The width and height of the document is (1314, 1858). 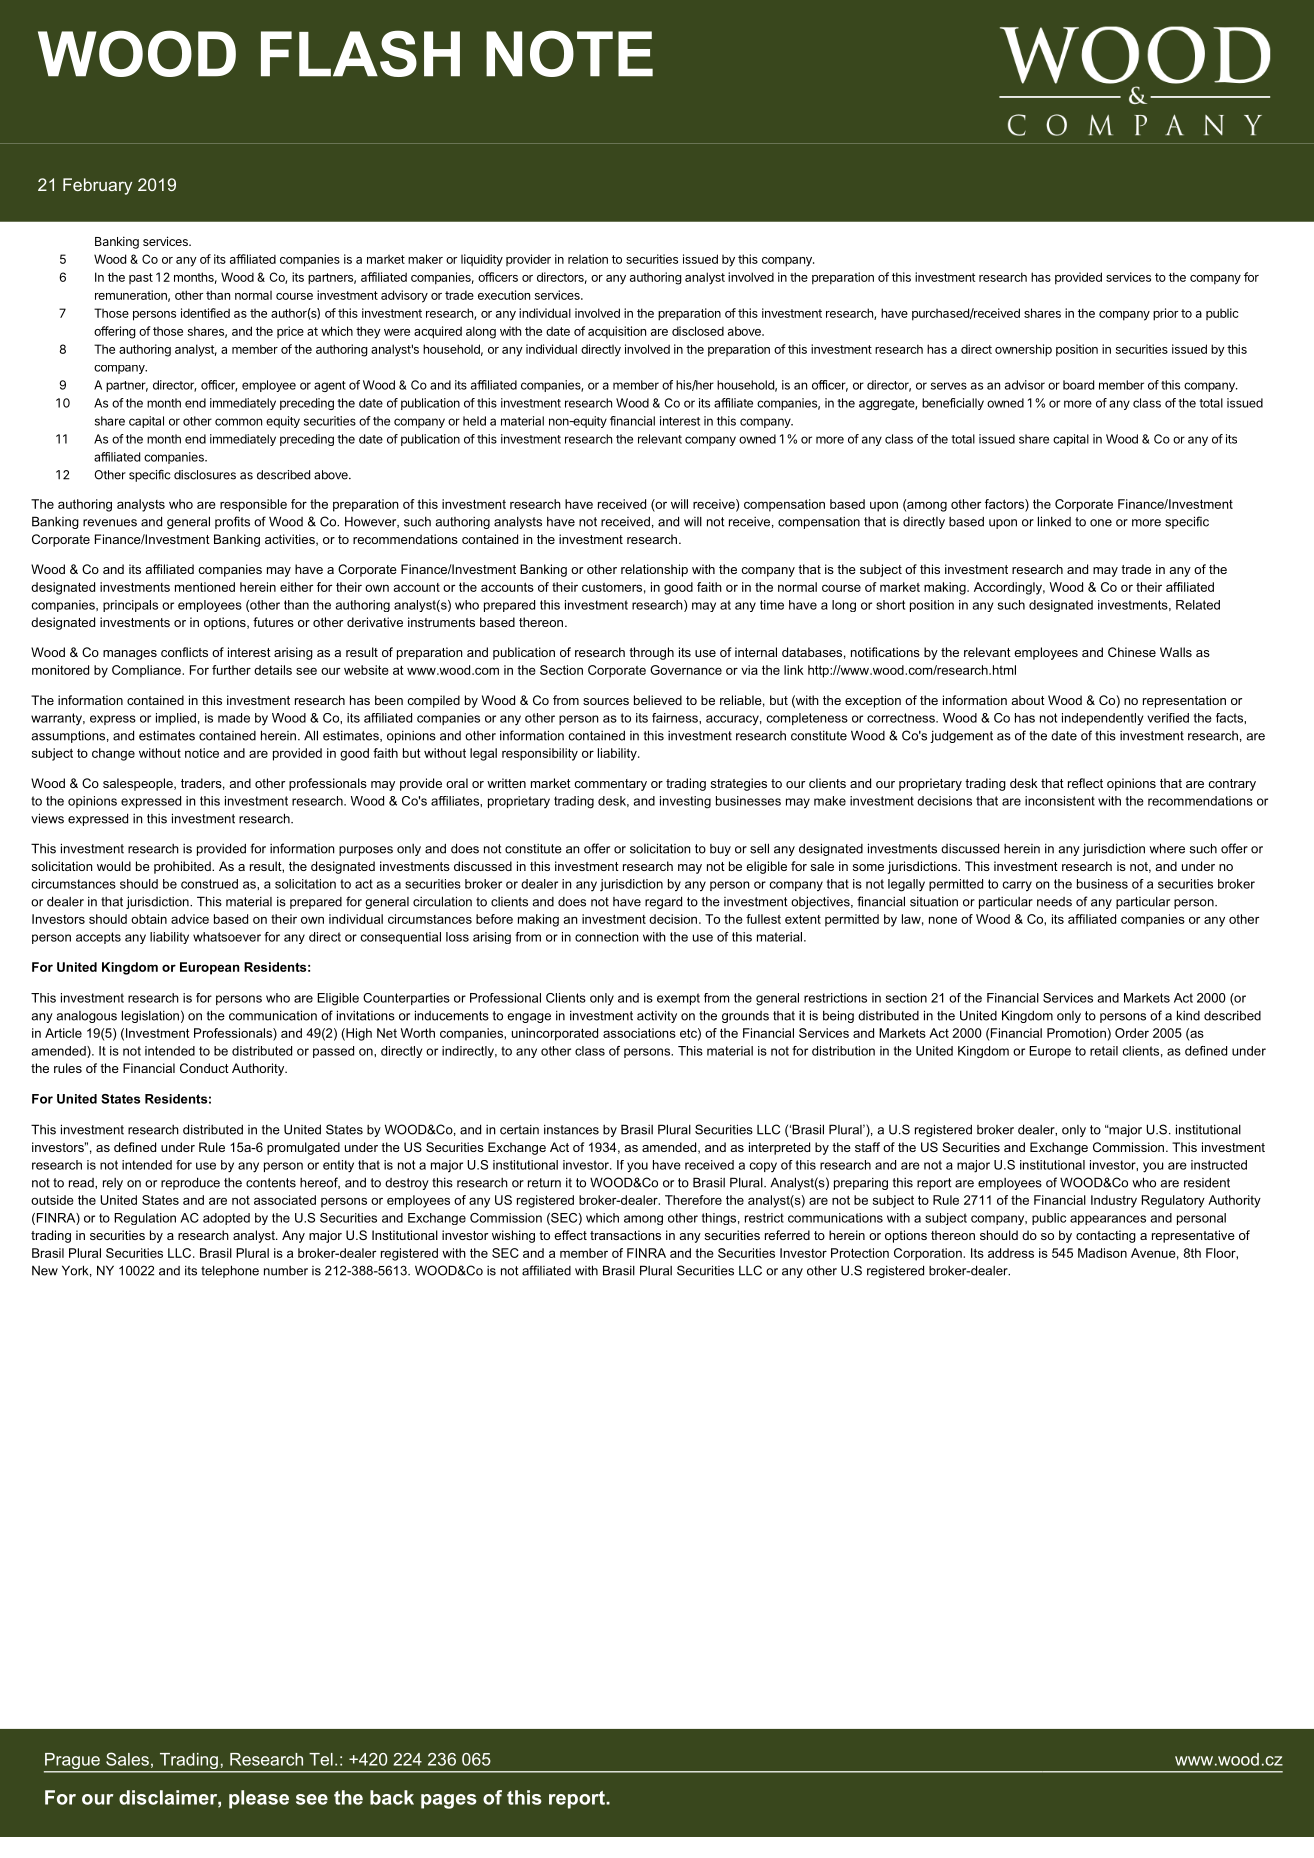 What do you see at coordinates (1165, 314) in the document?
I see `prior` at bounding box center [1165, 314].
